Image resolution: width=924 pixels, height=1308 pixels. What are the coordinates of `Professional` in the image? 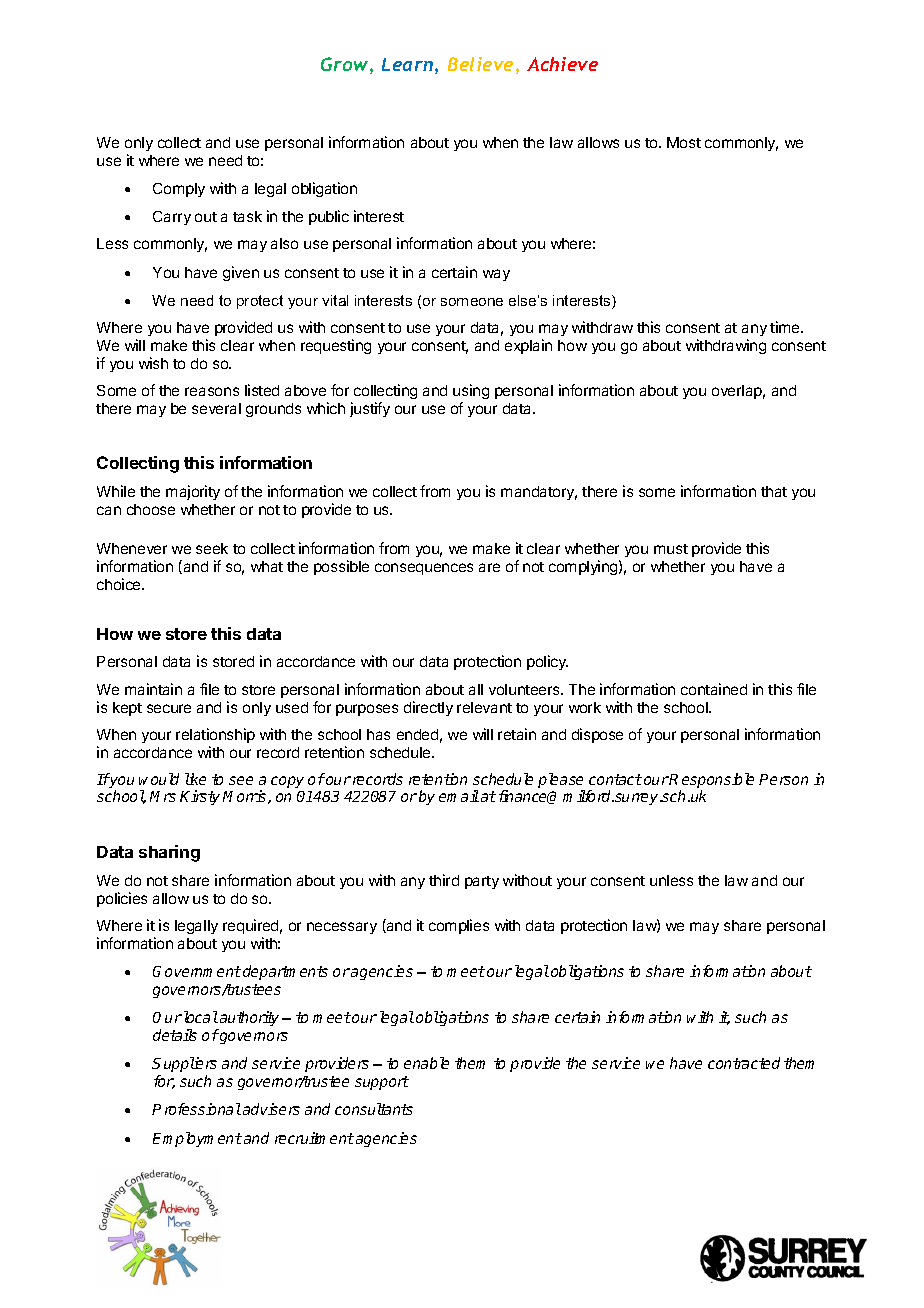 It's located at (196, 1109).
